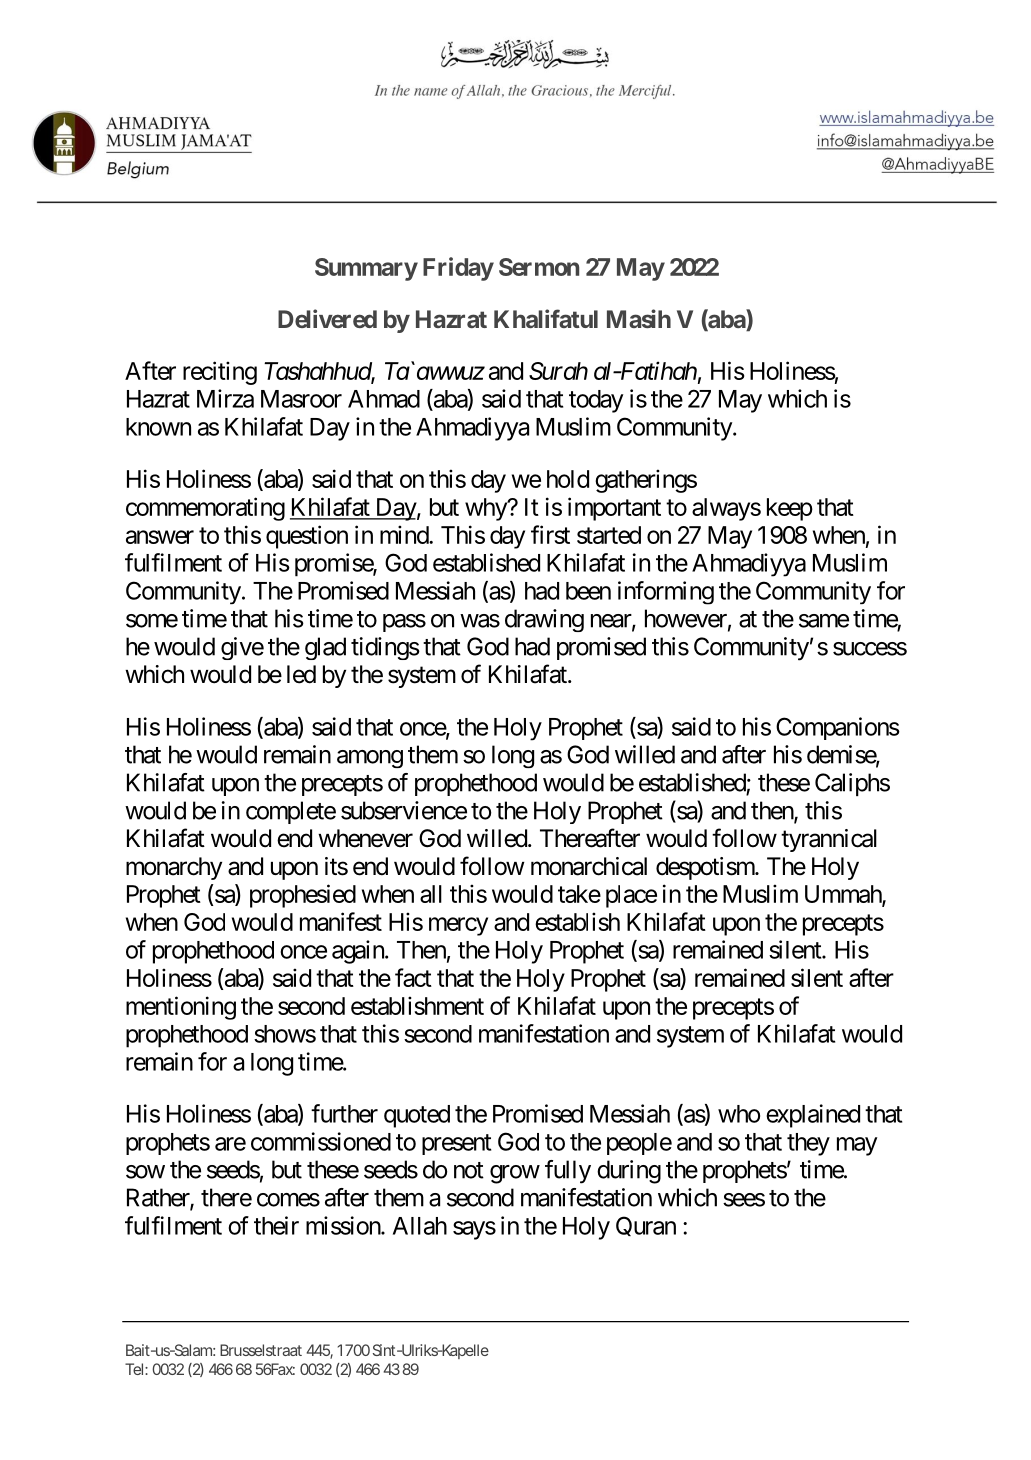 Image resolution: width=1031 pixels, height=1460 pixels. I want to click on who, so click(739, 1114).
